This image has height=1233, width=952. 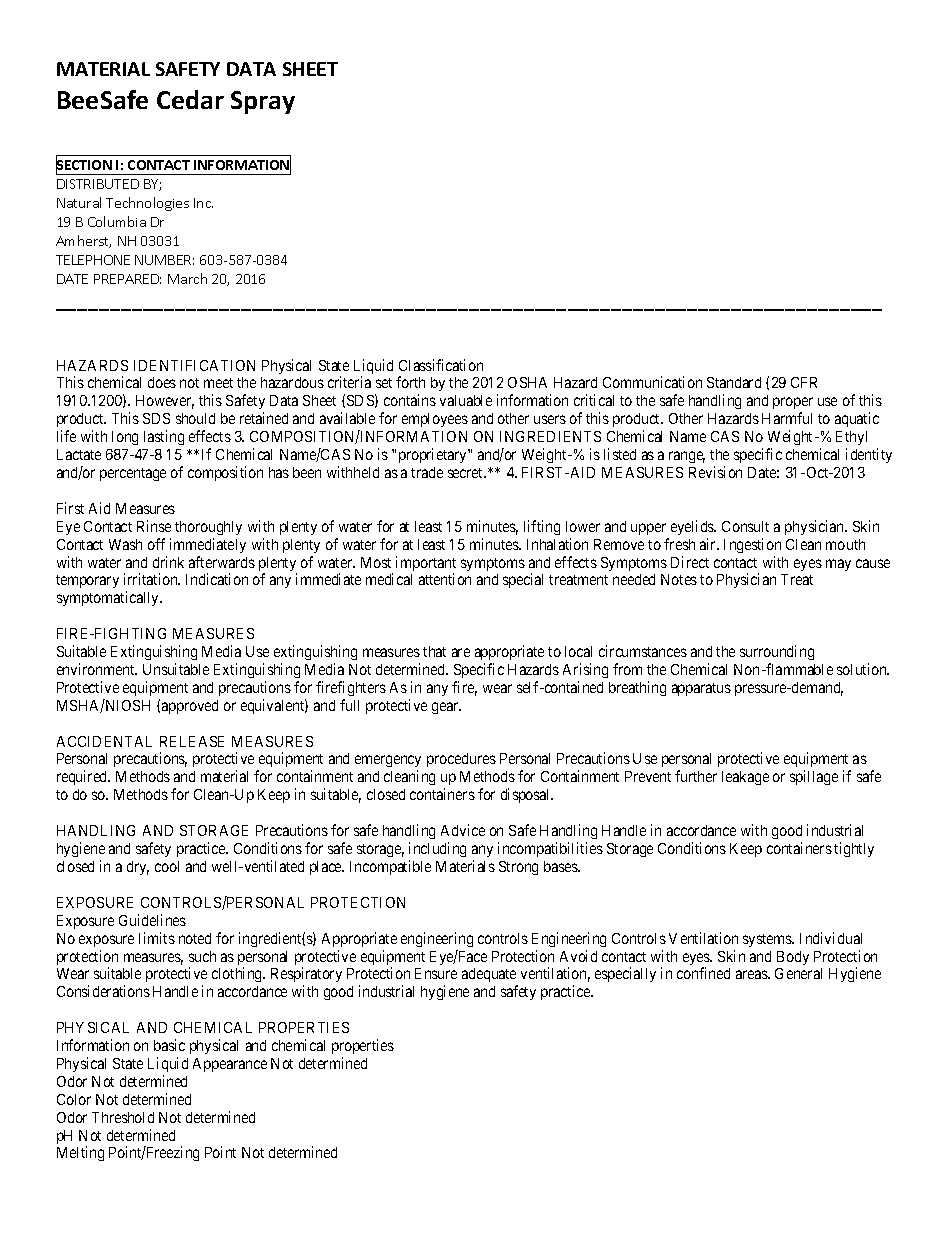 I want to click on Spray, so click(x=263, y=102).
